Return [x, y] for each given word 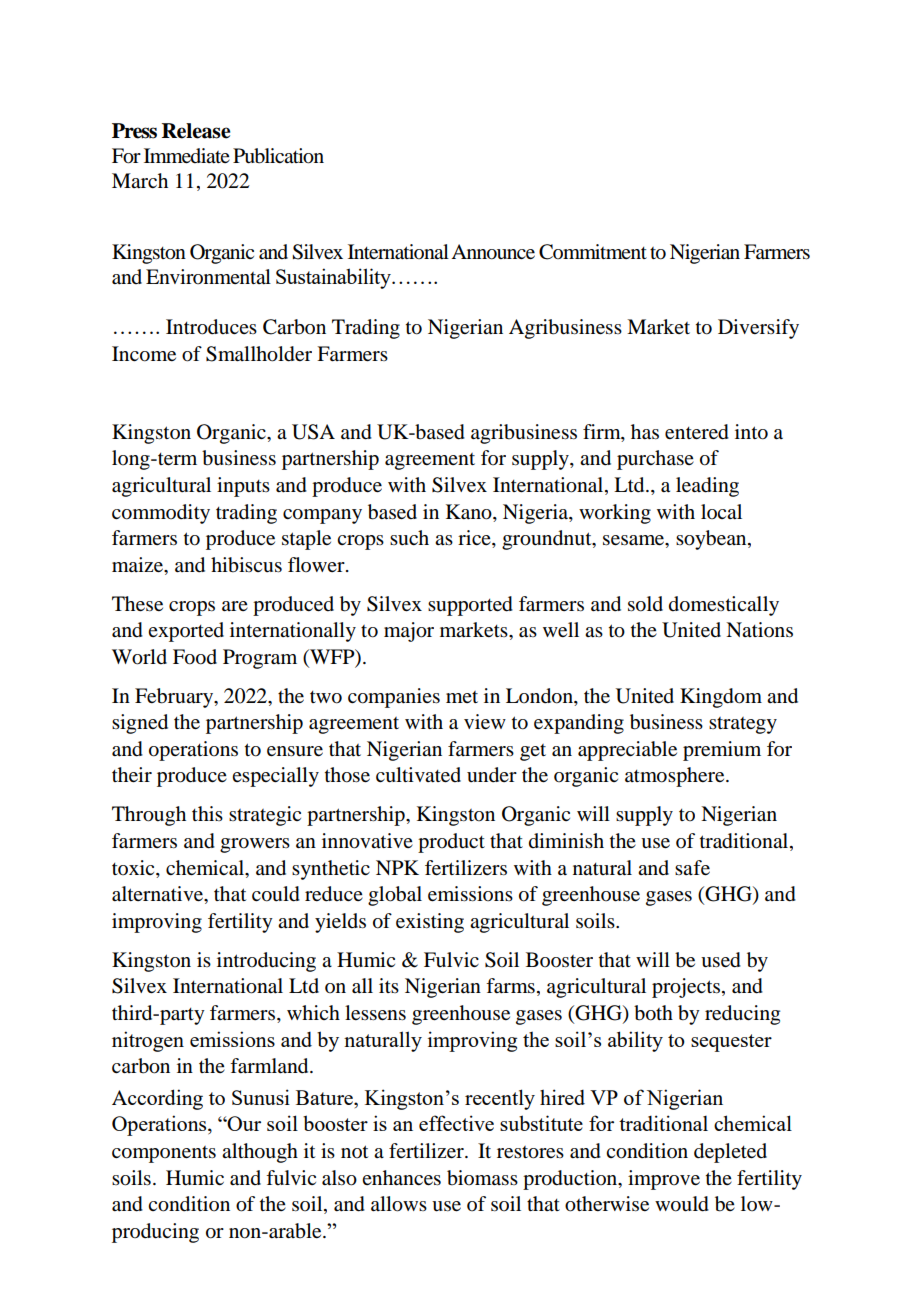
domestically [724, 606]
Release [196, 131]
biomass [482, 1178]
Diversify [758, 329]
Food [195, 657]
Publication [278, 156]
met [462, 697]
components [164, 1154]
